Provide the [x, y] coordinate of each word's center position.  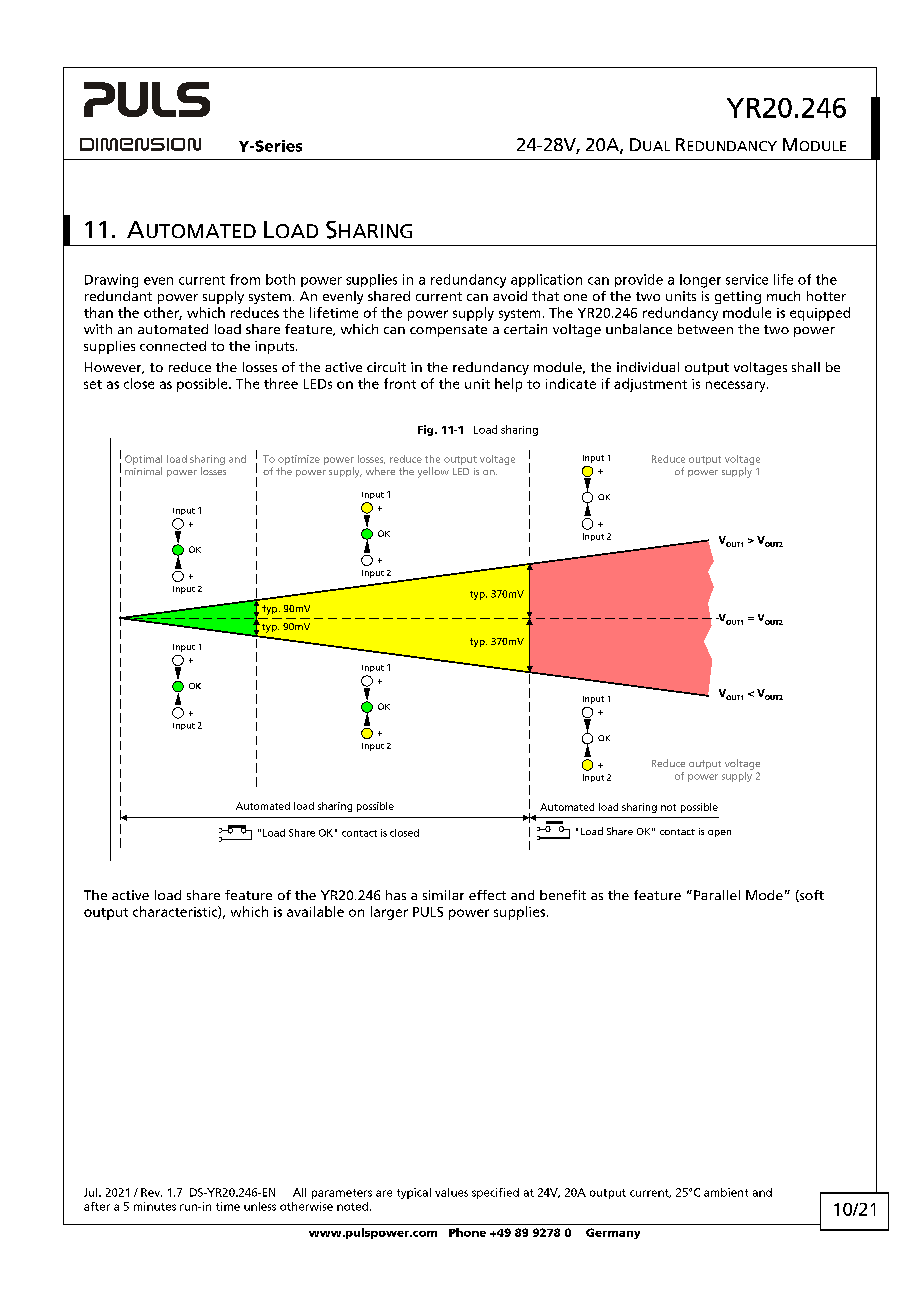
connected [173, 346]
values [451, 1192]
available [315, 911]
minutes [155, 1206]
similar [443, 895]
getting [738, 297]
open [719, 833]
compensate [448, 331]
